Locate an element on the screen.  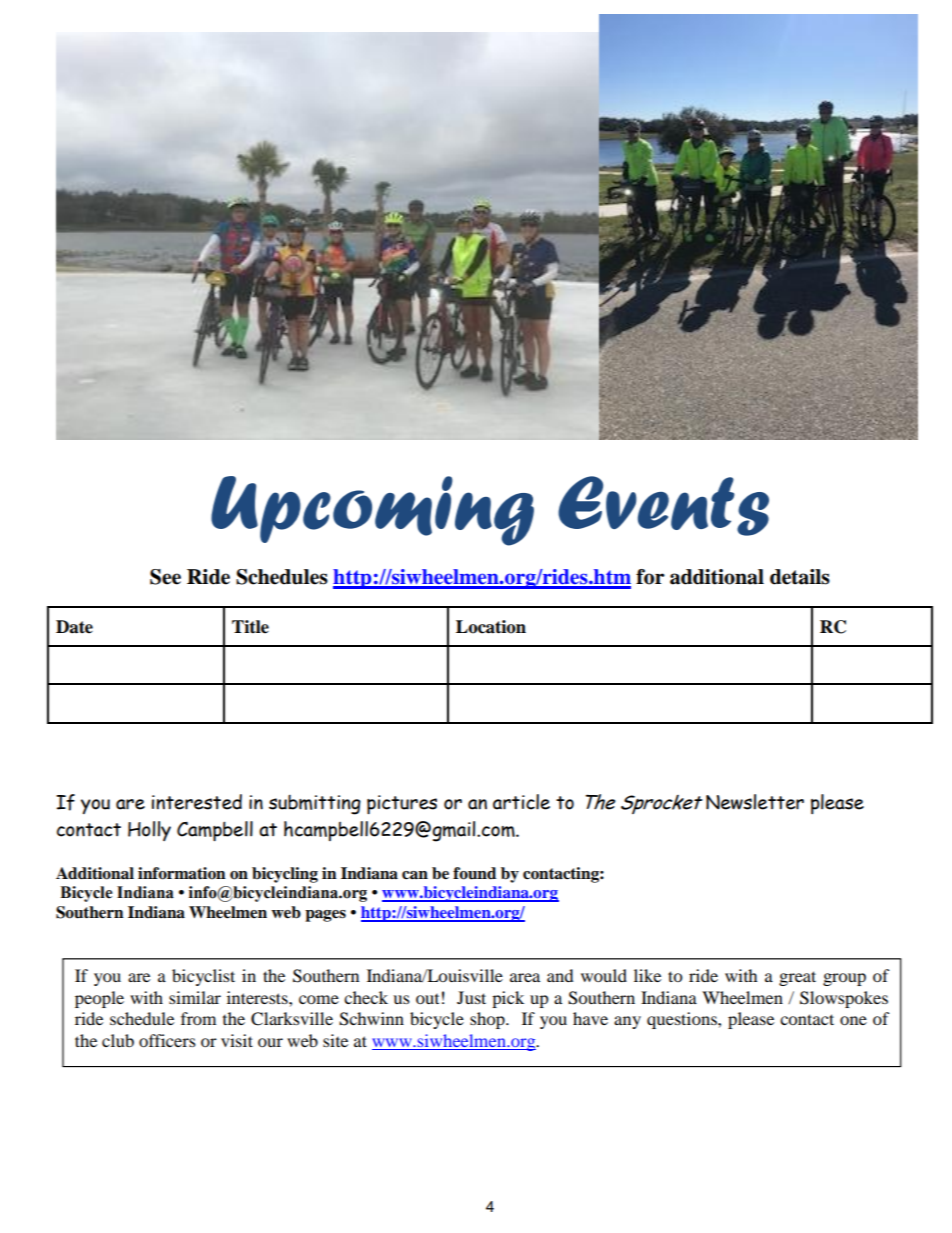
from is located at coordinates (198, 1018).
